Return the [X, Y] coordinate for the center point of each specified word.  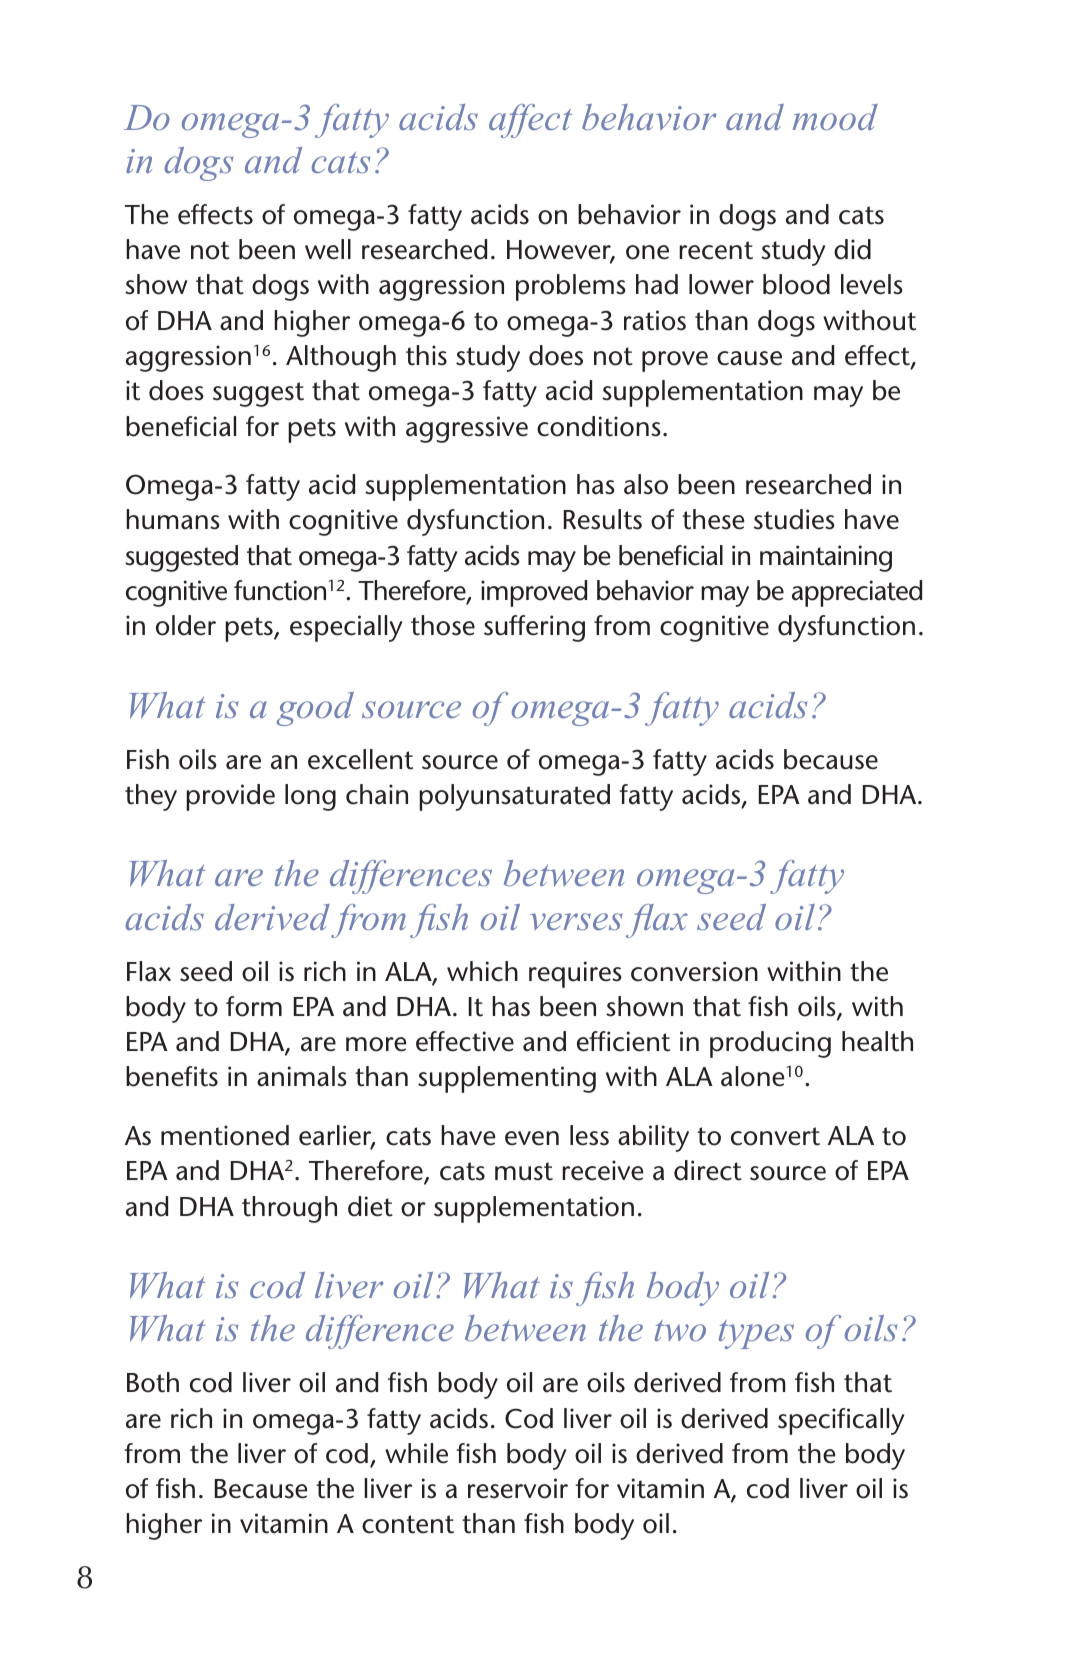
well [328, 249]
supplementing [507, 1079]
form [254, 1006]
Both [153, 1382]
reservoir [518, 1488]
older [186, 625]
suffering [534, 628]
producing [770, 1044]
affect [530, 121]
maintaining [826, 558]
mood [835, 117]
